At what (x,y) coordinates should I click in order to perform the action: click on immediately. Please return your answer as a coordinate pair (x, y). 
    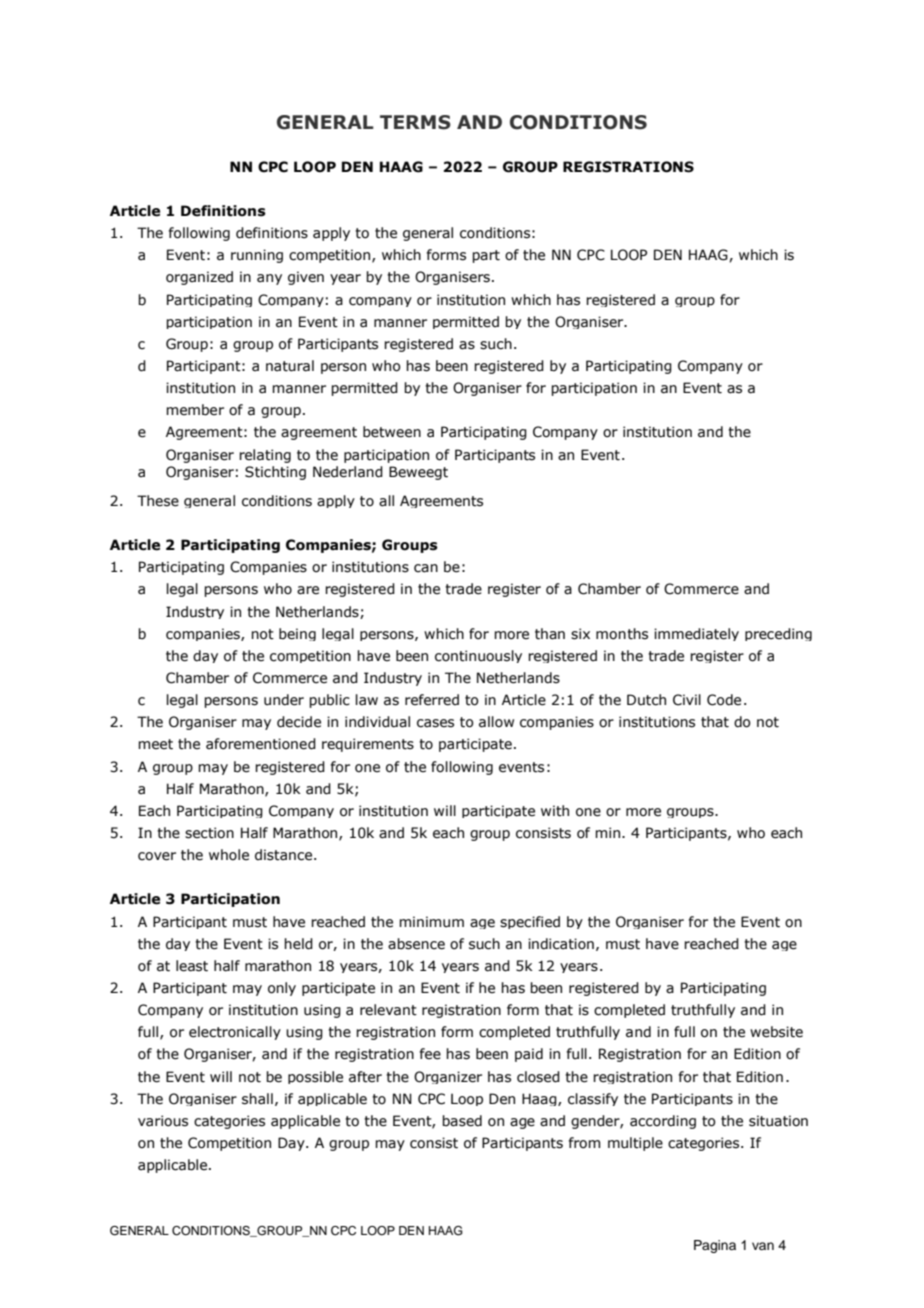
    Looking at the image, I should click on (696, 634).
